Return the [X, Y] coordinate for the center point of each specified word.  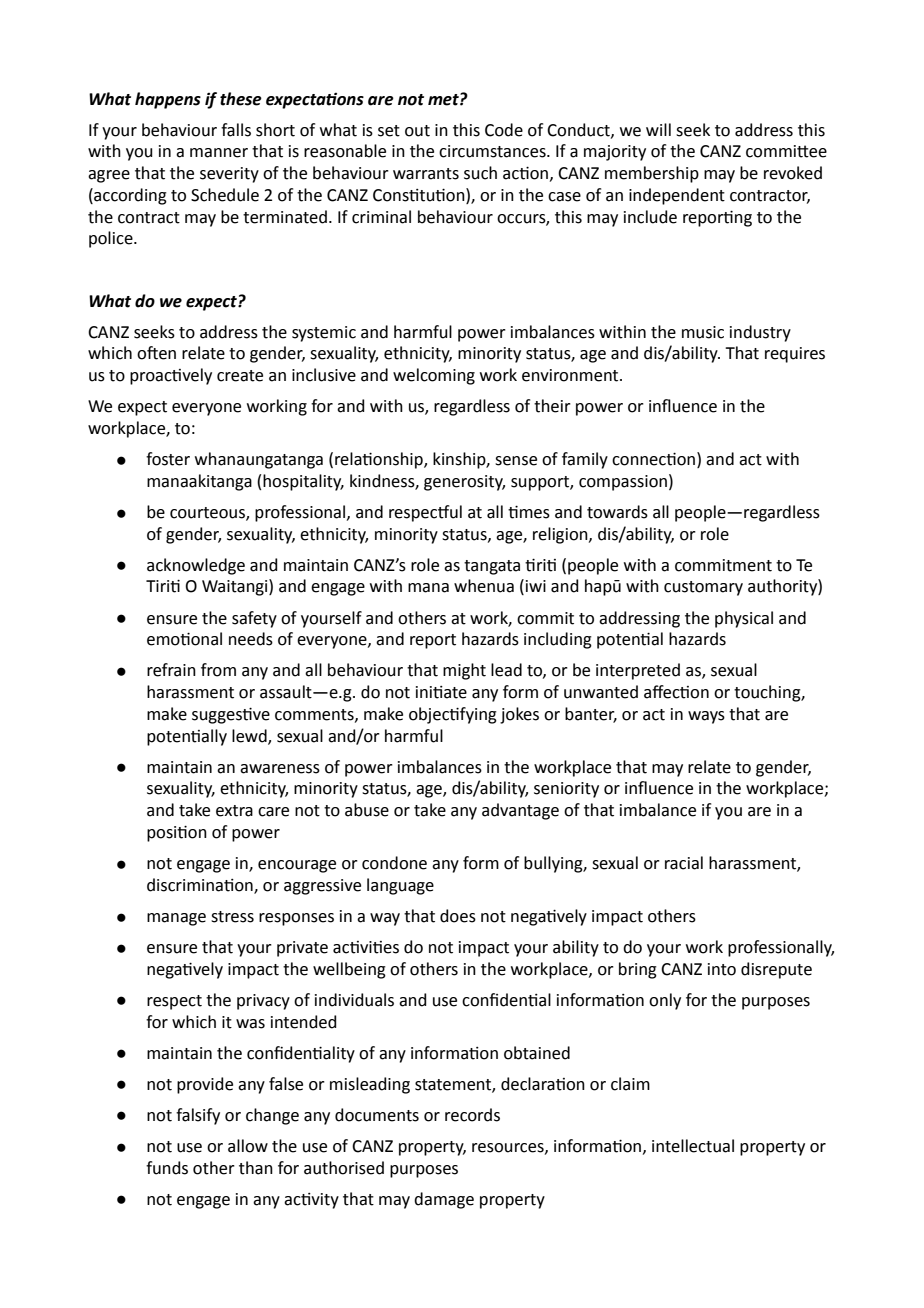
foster [168, 459]
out [417, 131]
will [658, 129]
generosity [464, 483]
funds [167, 1168]
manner [219, 153]
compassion [623, 483]
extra [234, 811]
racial [684, 863]
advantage [520, 811]
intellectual [693, 1146]
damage [444, 1200]
